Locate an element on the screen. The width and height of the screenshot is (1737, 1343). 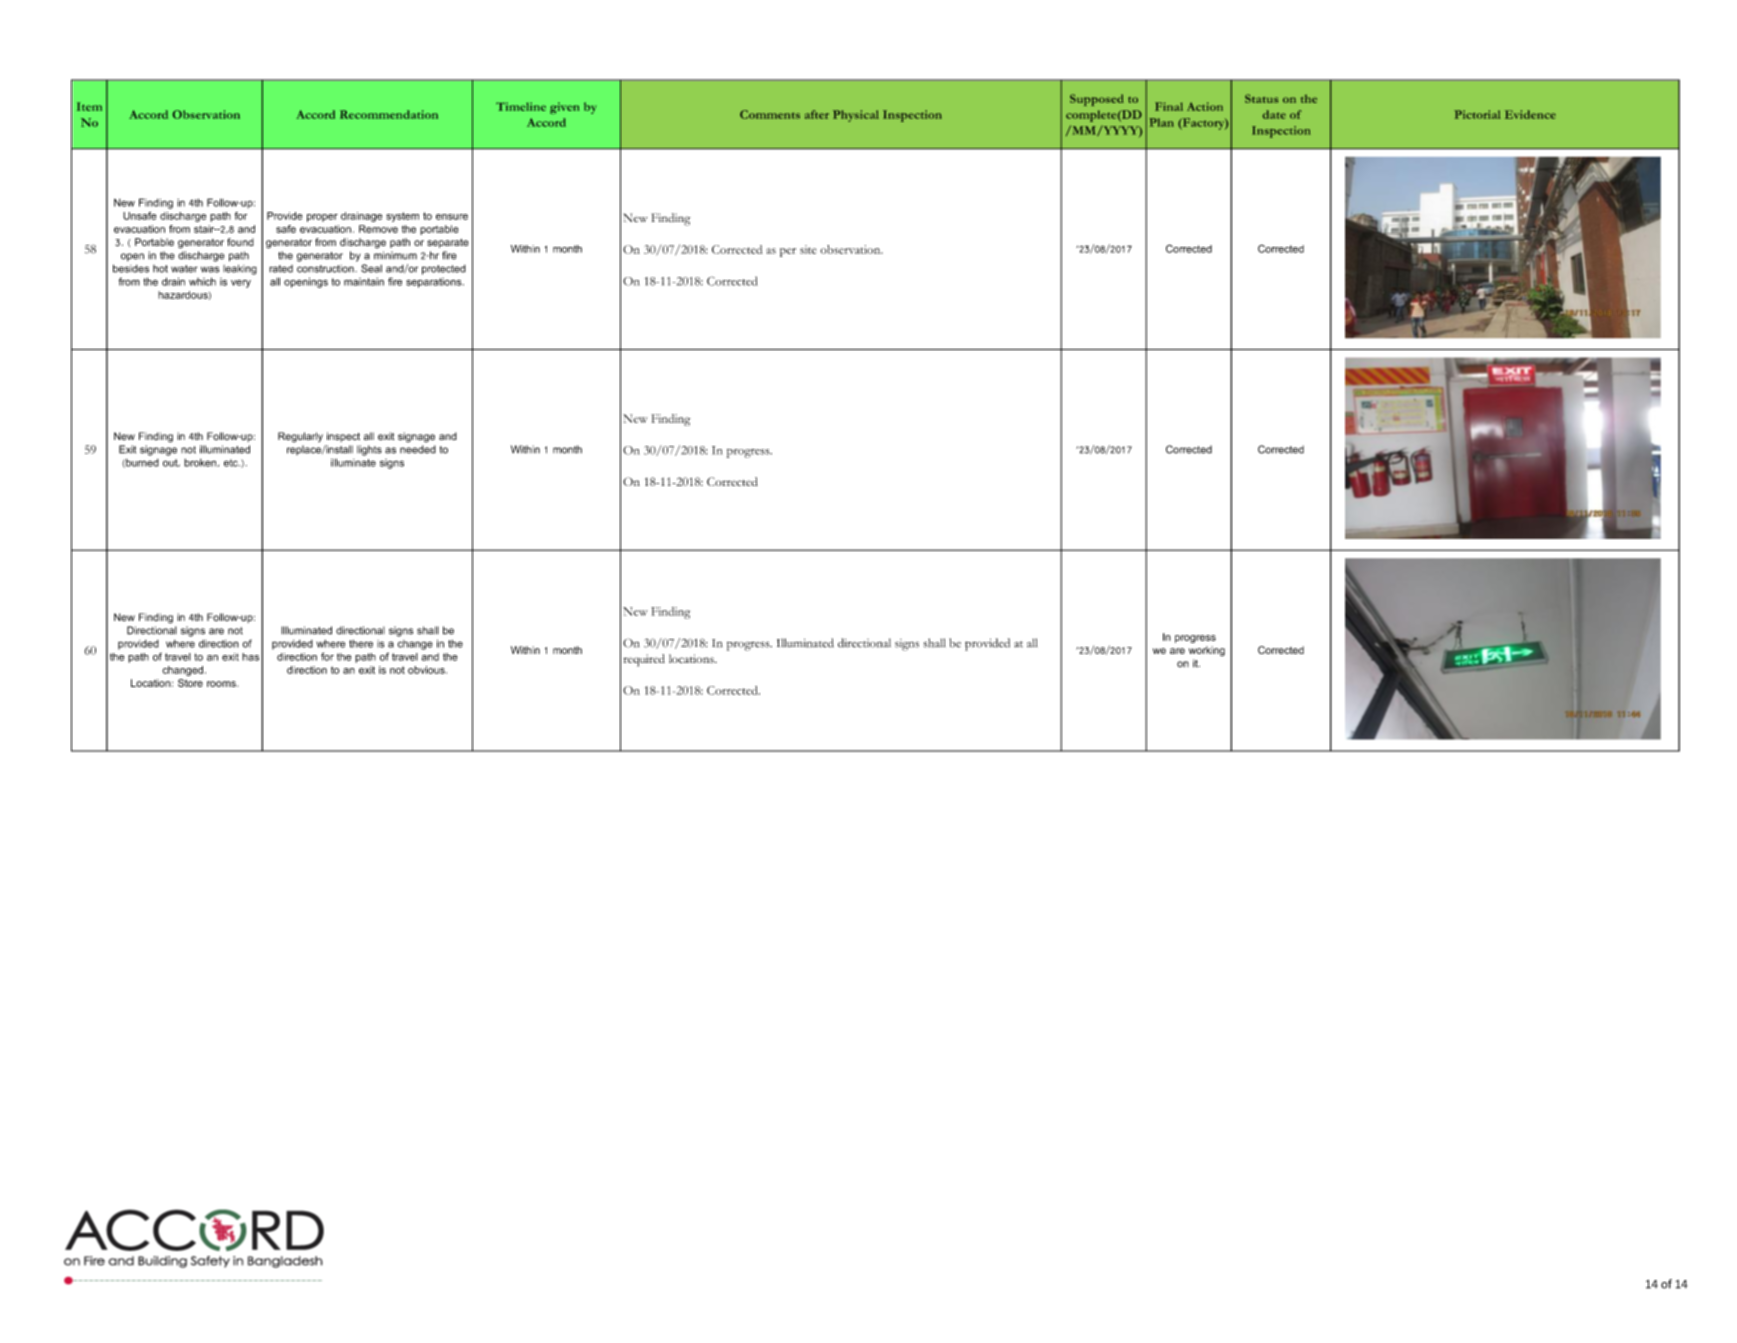
site is located at coordinates (808, 249).
